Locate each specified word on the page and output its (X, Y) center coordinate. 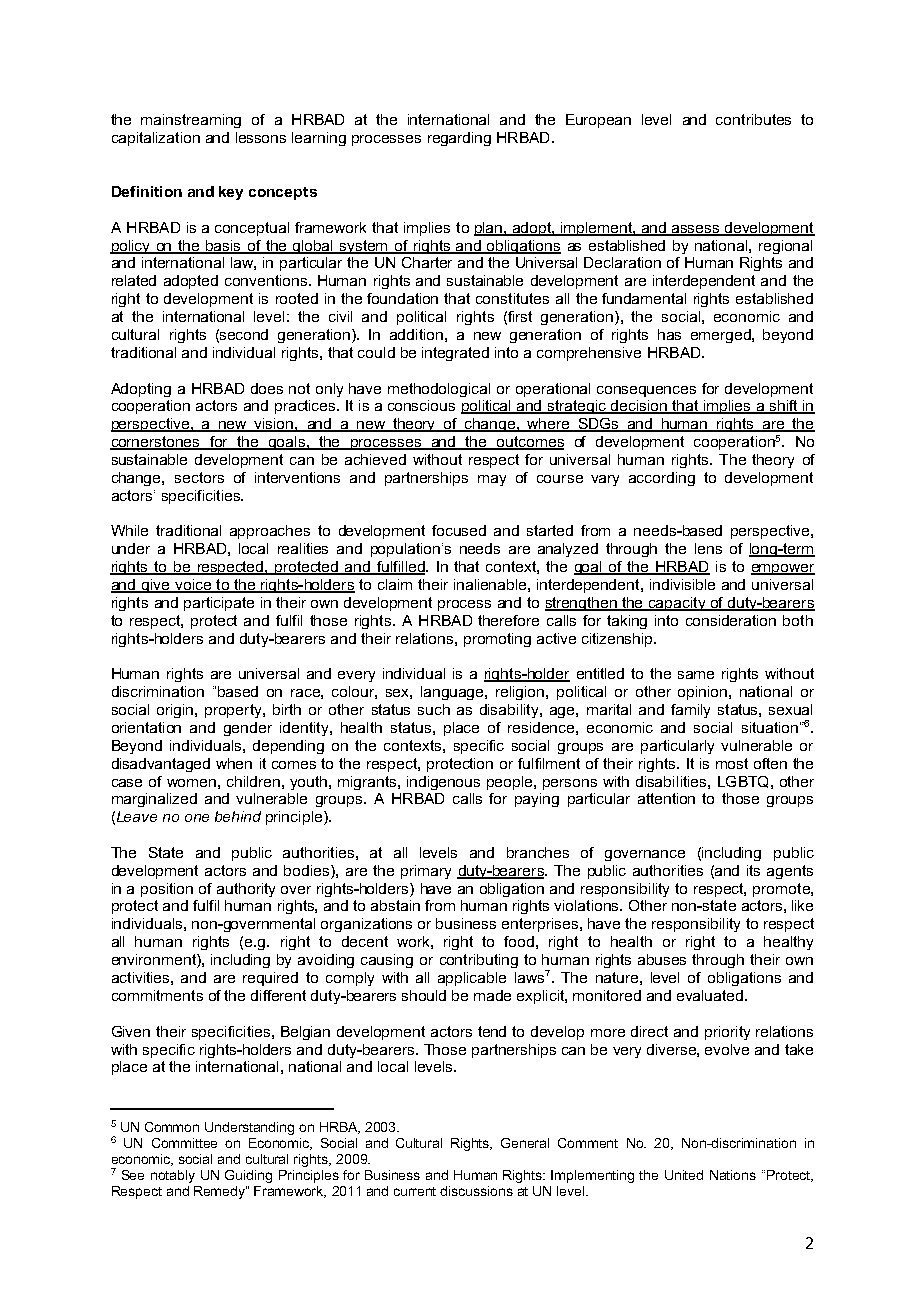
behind (238, 816)
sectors (199, 477)
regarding (459, 139)
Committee (184, 1143)
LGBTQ (743, 782)
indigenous (443, 783)
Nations (733, 1175)
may (492, 480)
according (662, 479)
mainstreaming (191, 121)
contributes (753, 119)
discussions (476, 1191)
